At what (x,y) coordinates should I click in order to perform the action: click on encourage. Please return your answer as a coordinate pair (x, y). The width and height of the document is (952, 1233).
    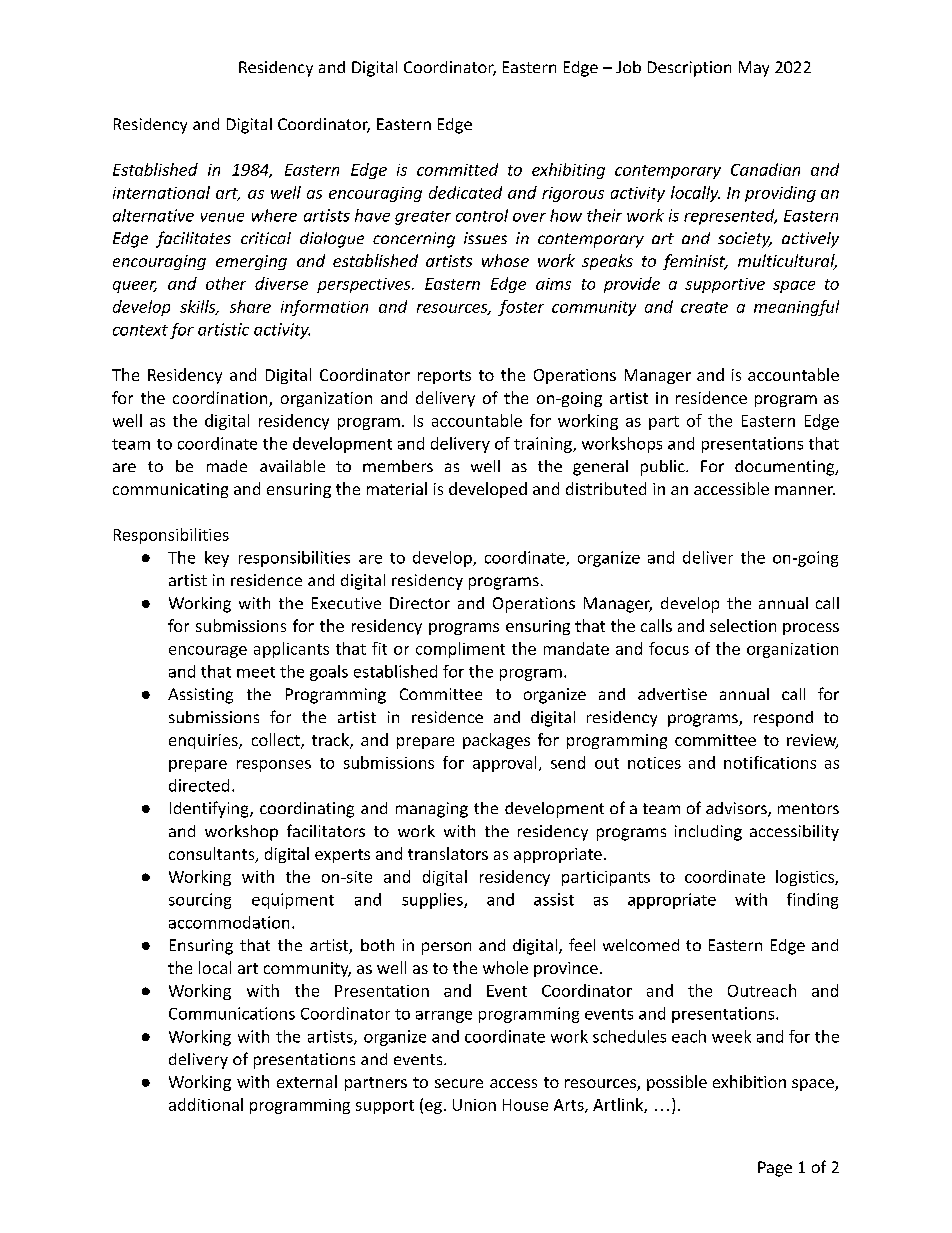
    Looking at the image, I should click on (208, 652).
